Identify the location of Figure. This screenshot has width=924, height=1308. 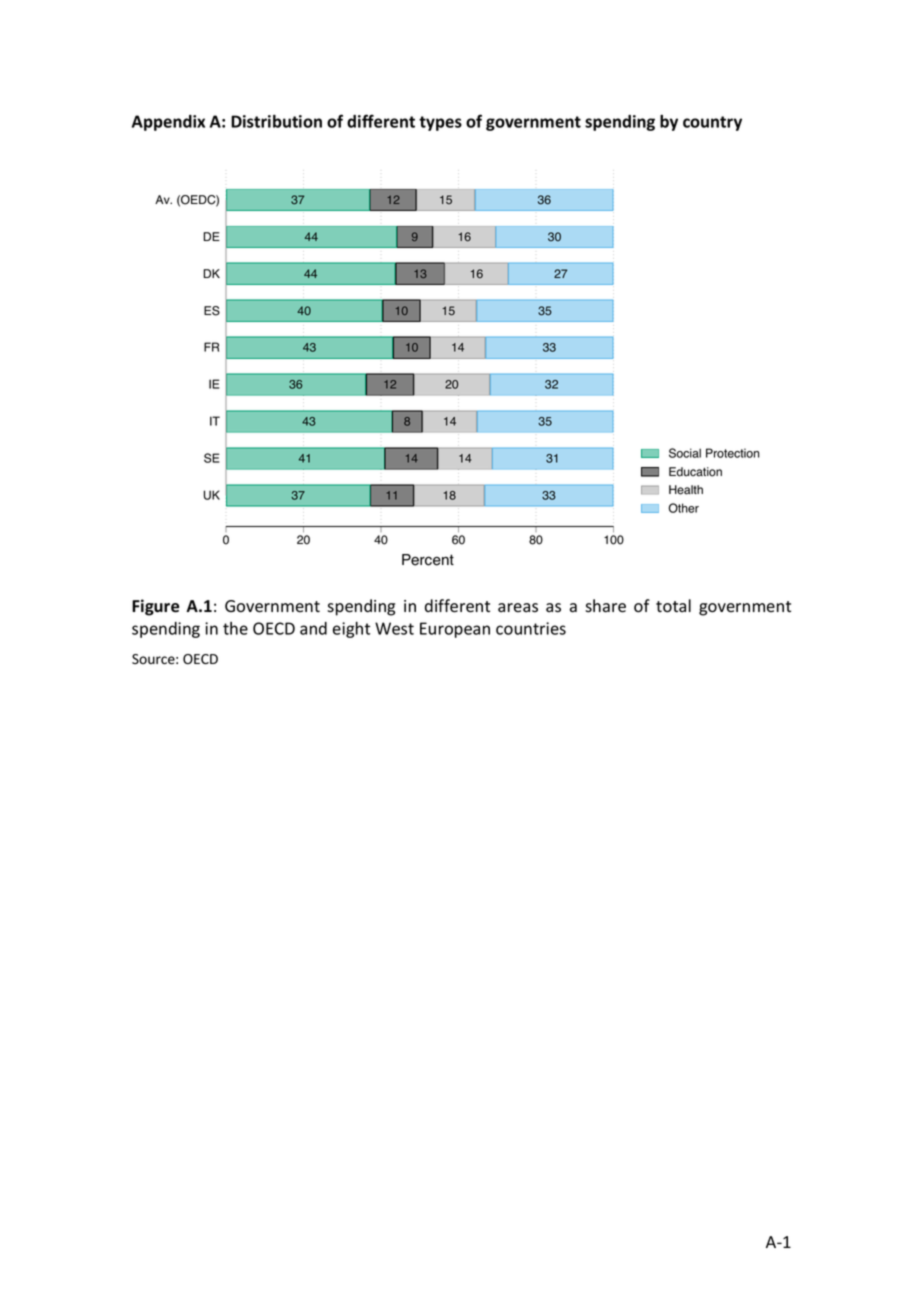
(155, 607).
